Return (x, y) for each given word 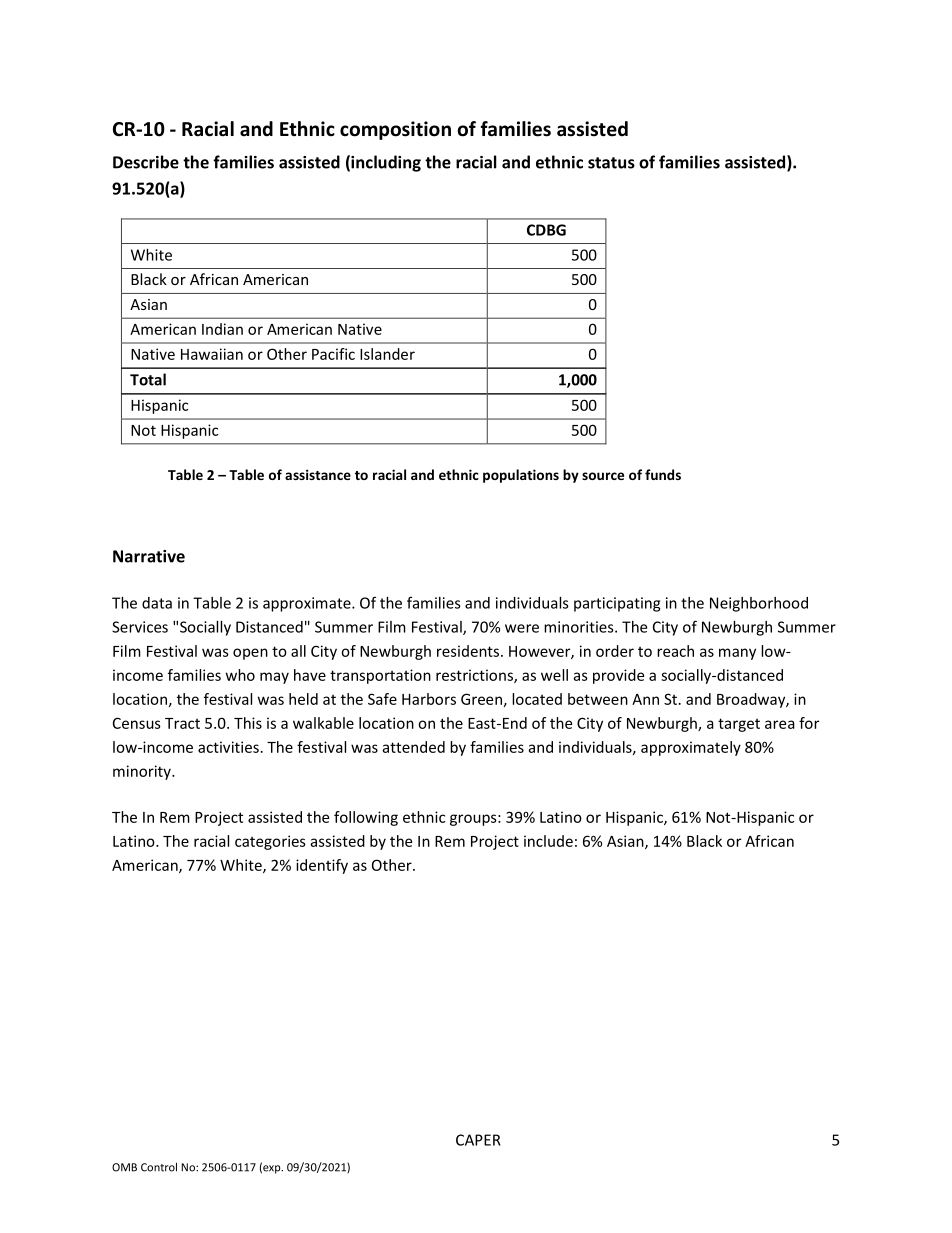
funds (663, 474)
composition (395, 130)
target (739, 725)
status (611, 163)
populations (521, 476)
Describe (146, 162)
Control (159, 1167)
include (548, 841)
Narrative (149, 556)
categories (270, 842)
